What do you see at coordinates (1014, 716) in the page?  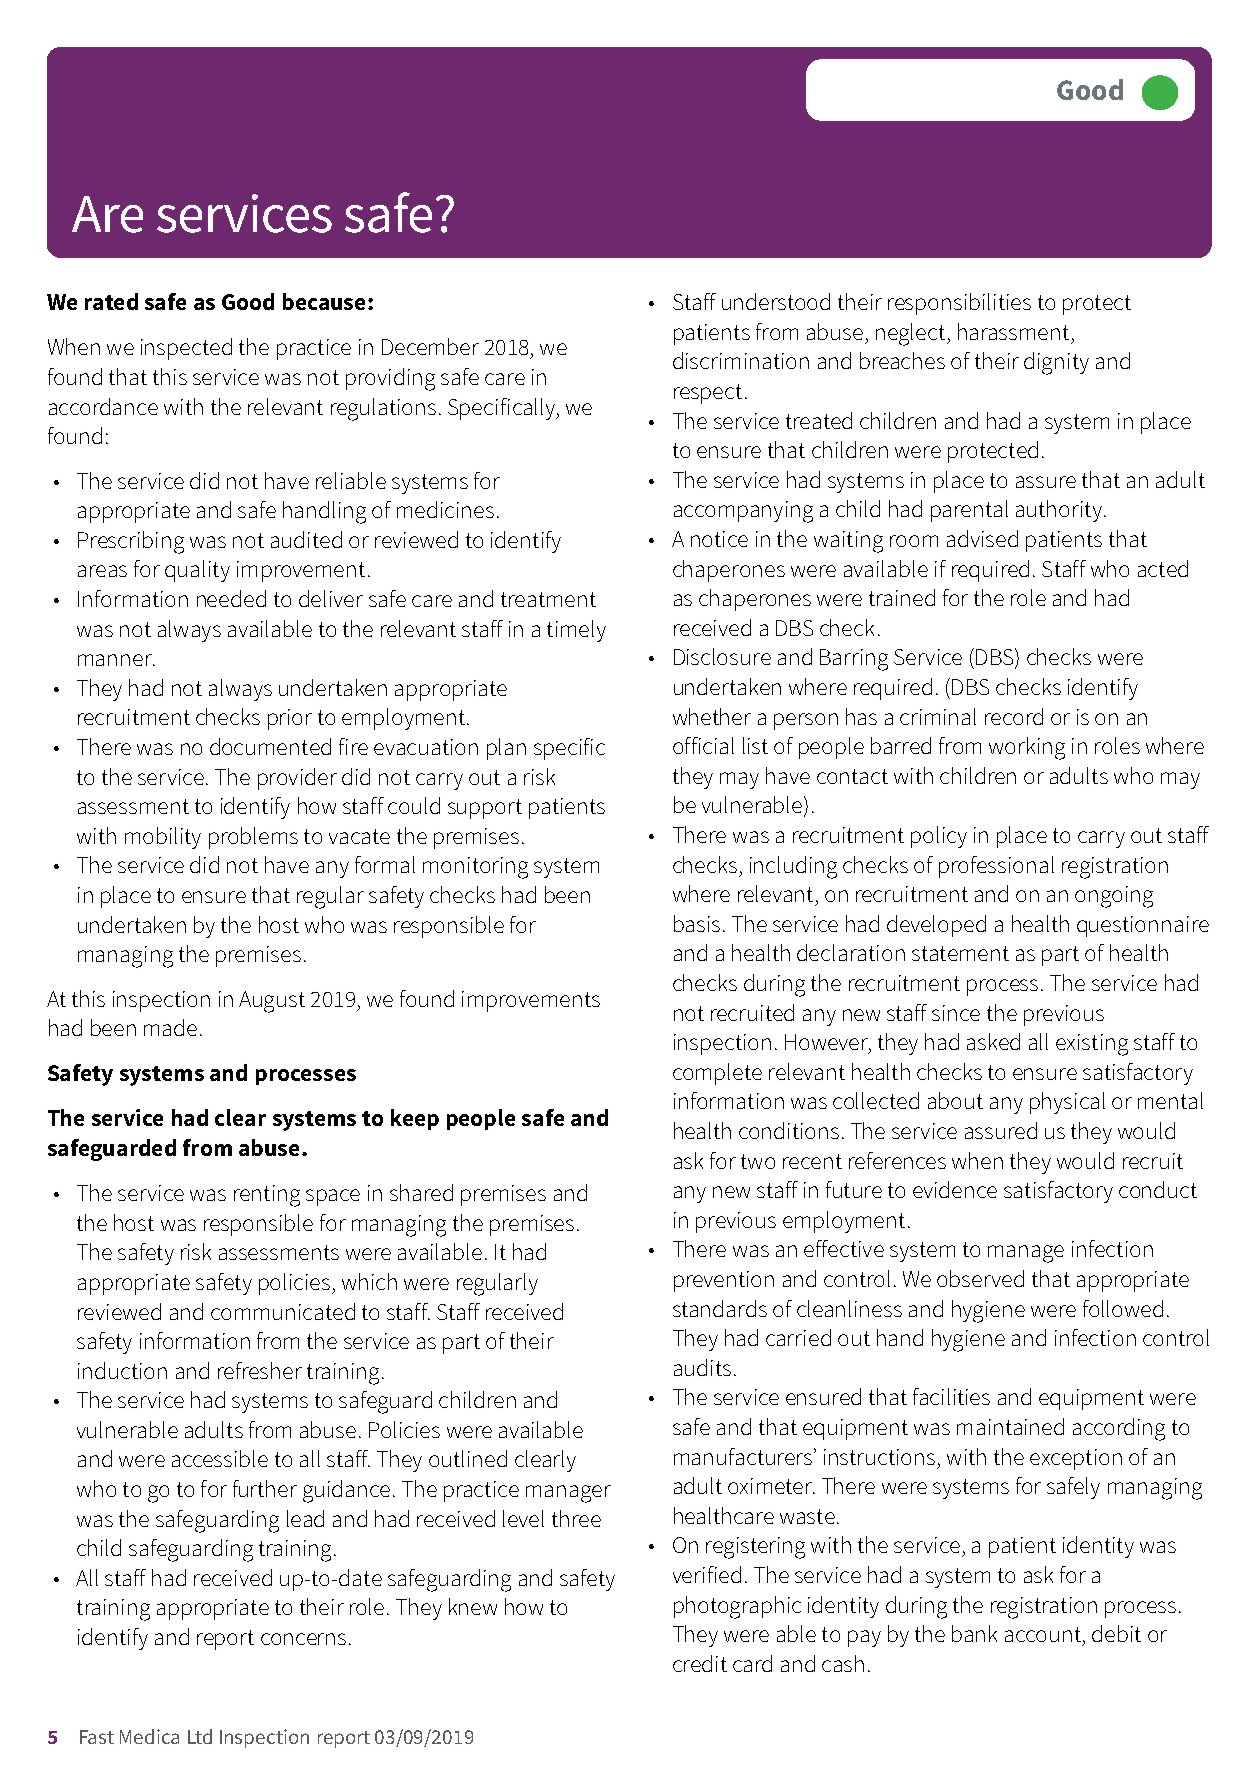 I see `record` at bounding box center [1014, 716].
